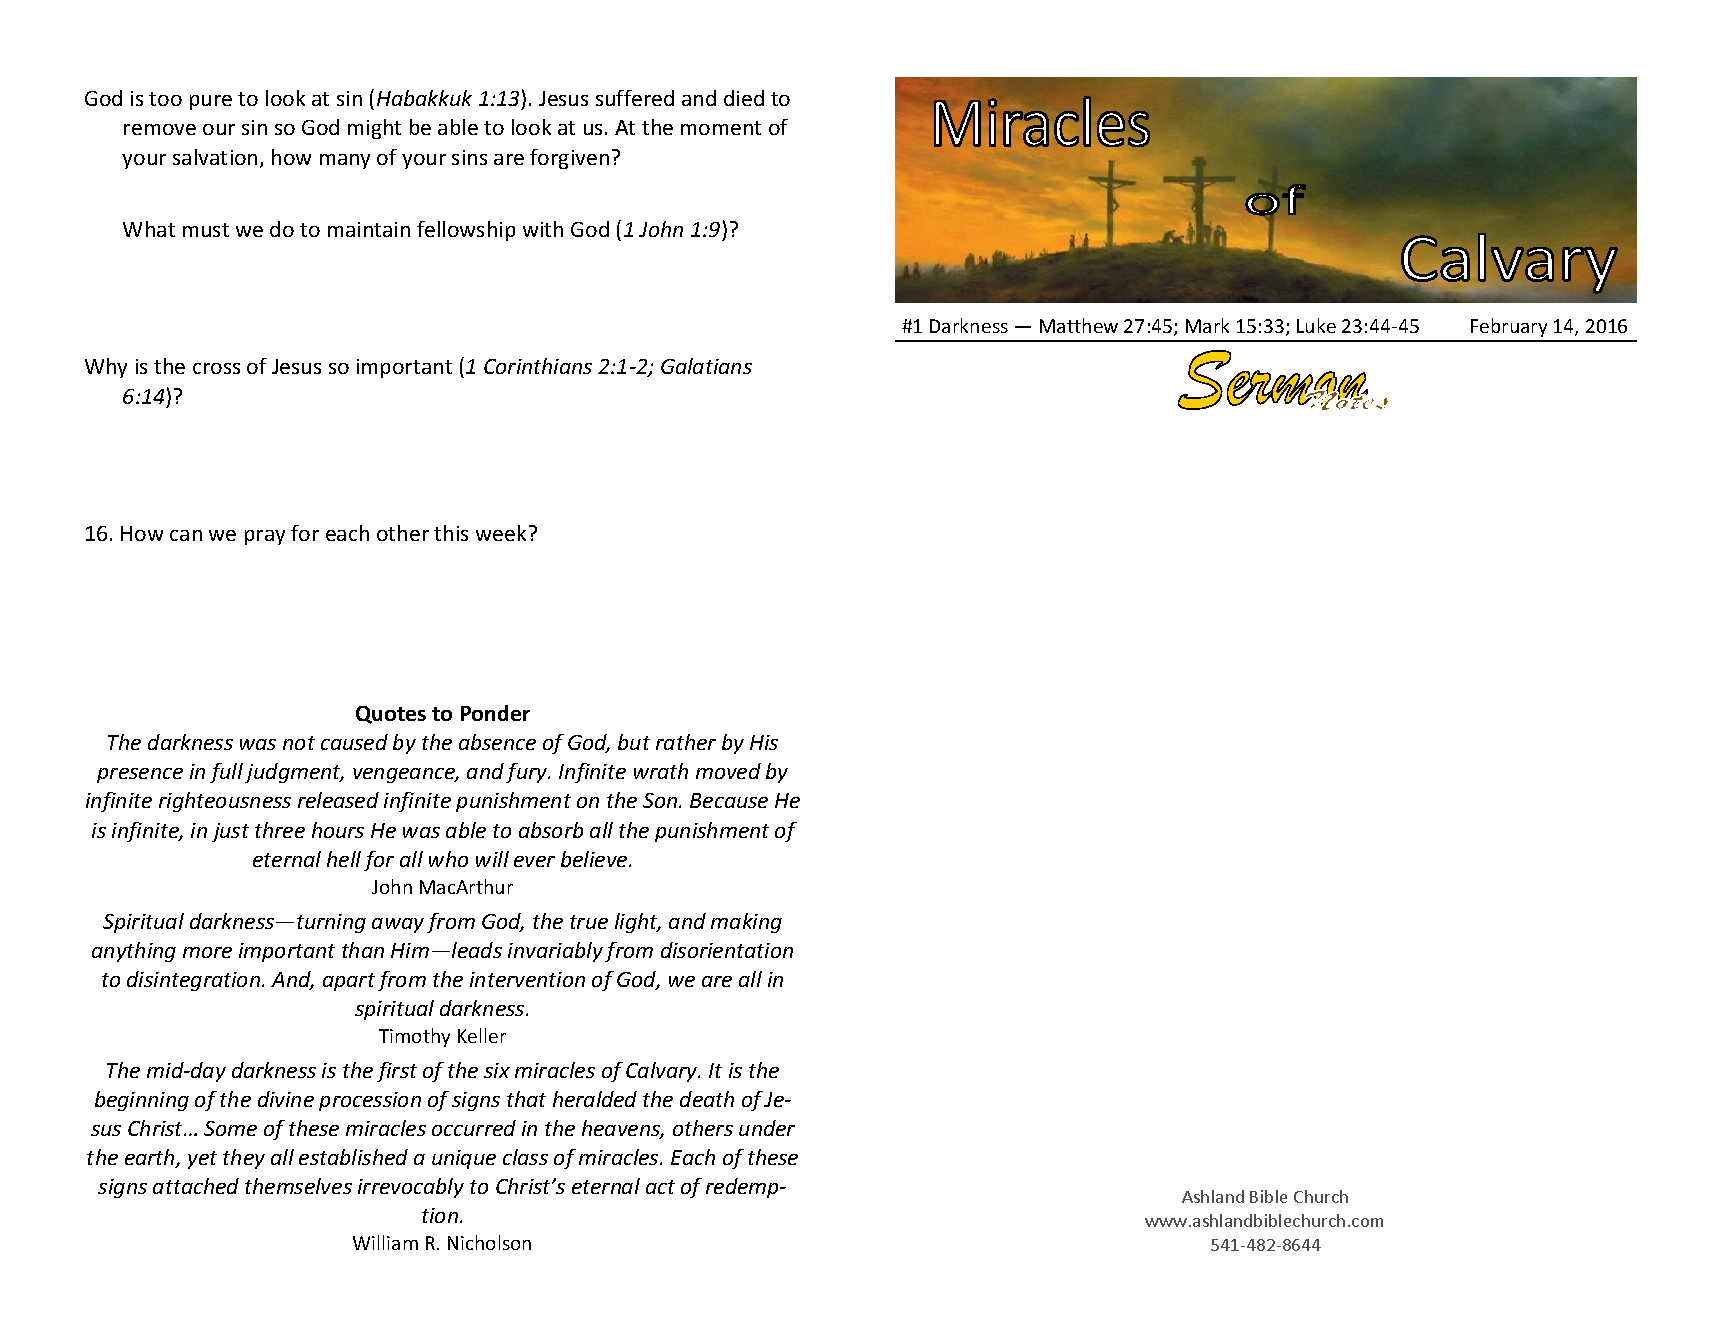  Describe the element at coordinates (265, 537) in the screenshot. I see `pray` at that location.
